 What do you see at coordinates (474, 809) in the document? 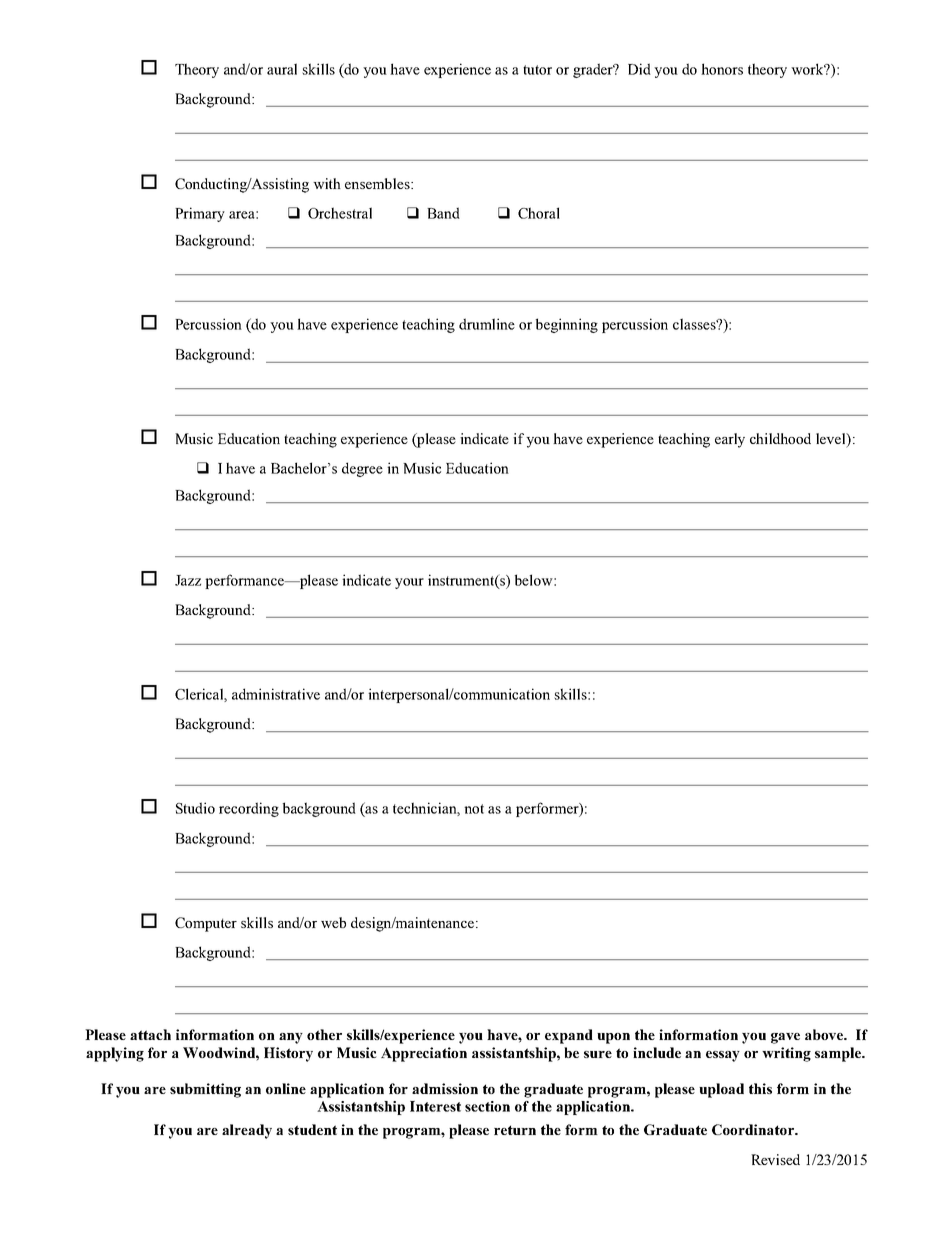
I see `not` at bounding box center [474, 809].
